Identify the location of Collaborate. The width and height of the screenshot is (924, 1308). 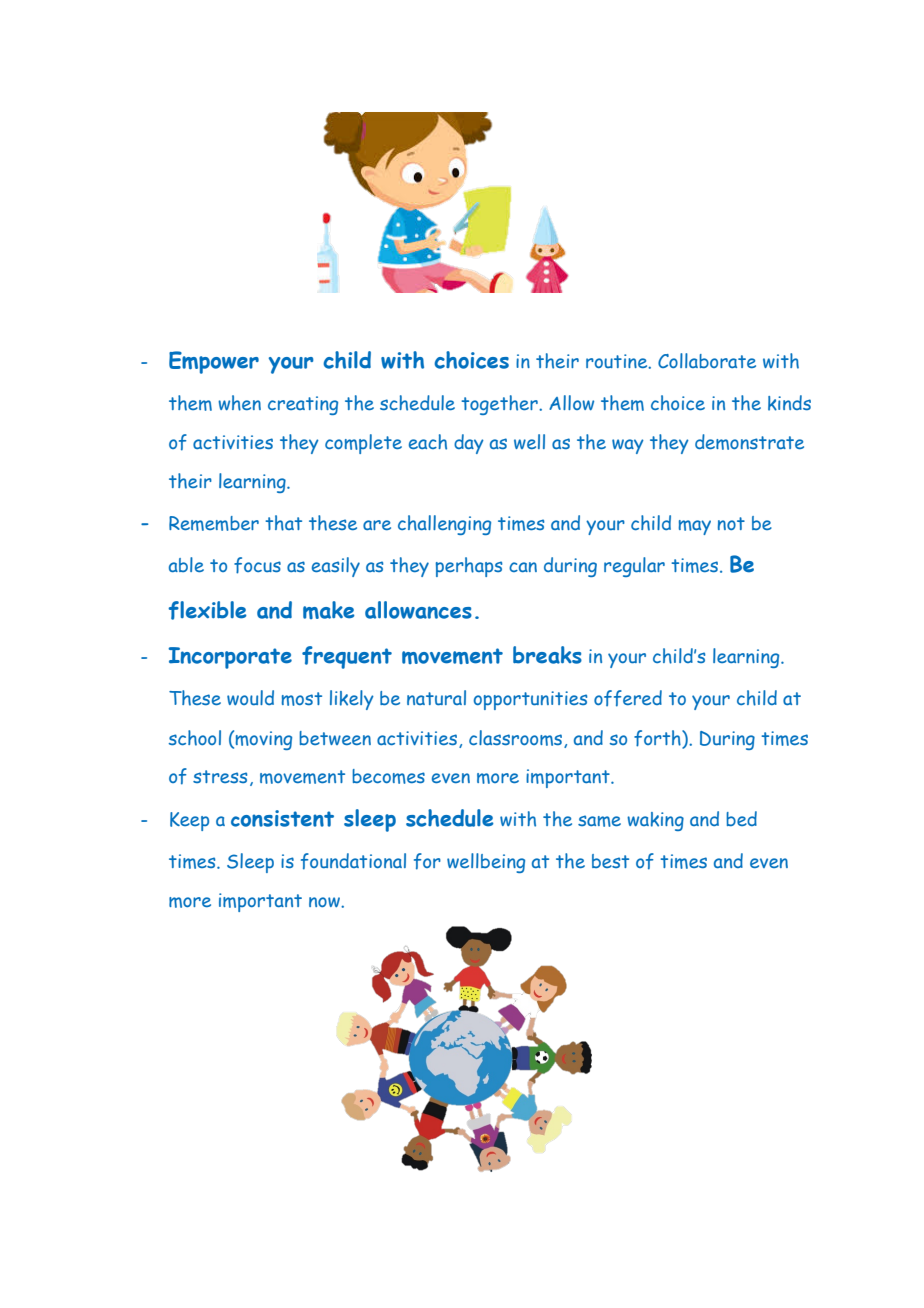
(707, 360).
